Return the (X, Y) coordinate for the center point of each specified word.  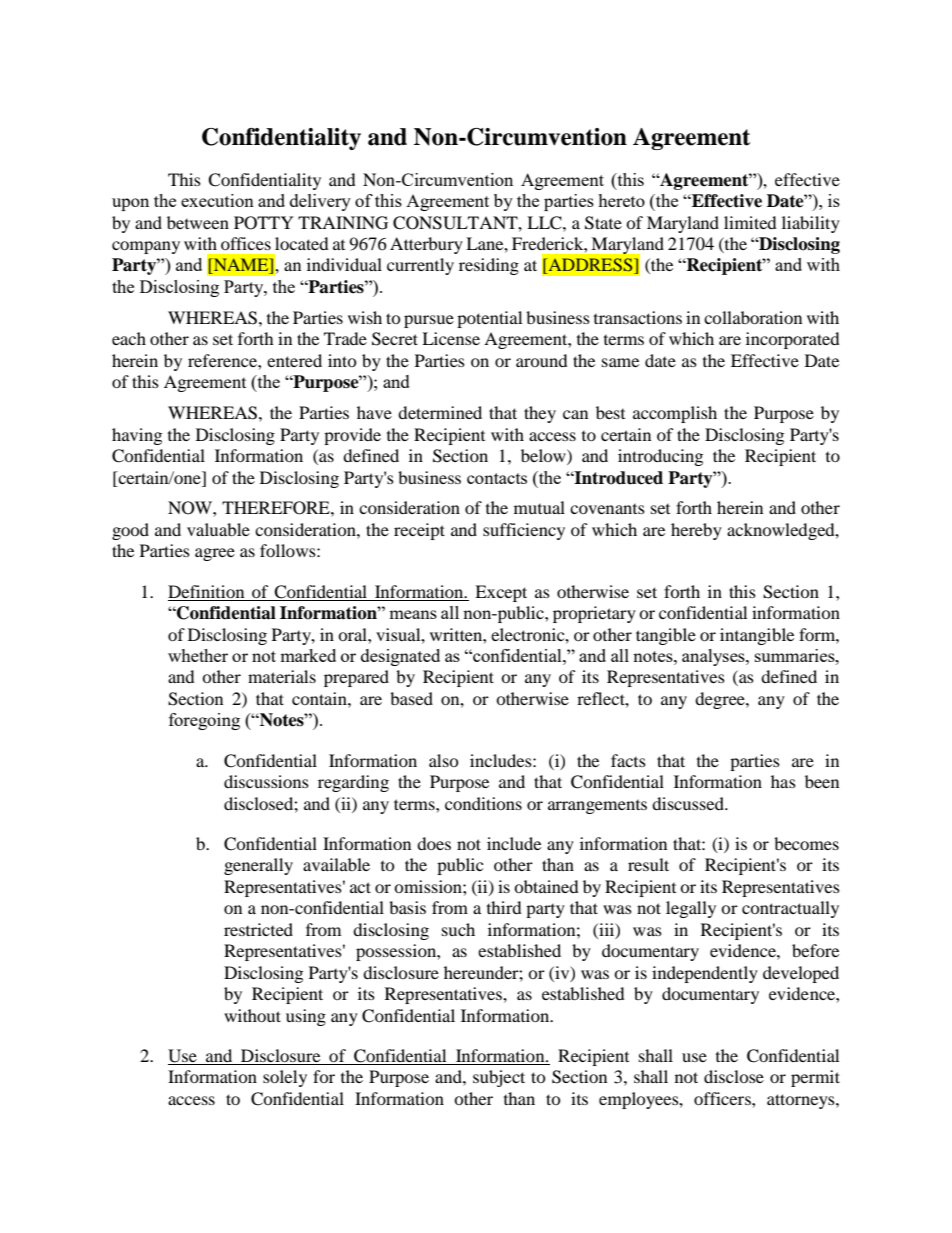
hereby (696, 531)
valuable (218, 529)
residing (489, 266)
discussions (266, 781)
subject (499, 1078)
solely (285, 1078)
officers (723, 1098)
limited (750, 222)
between (198, 222)
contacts (497, 478)
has (783, 781)
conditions (483, 803)
